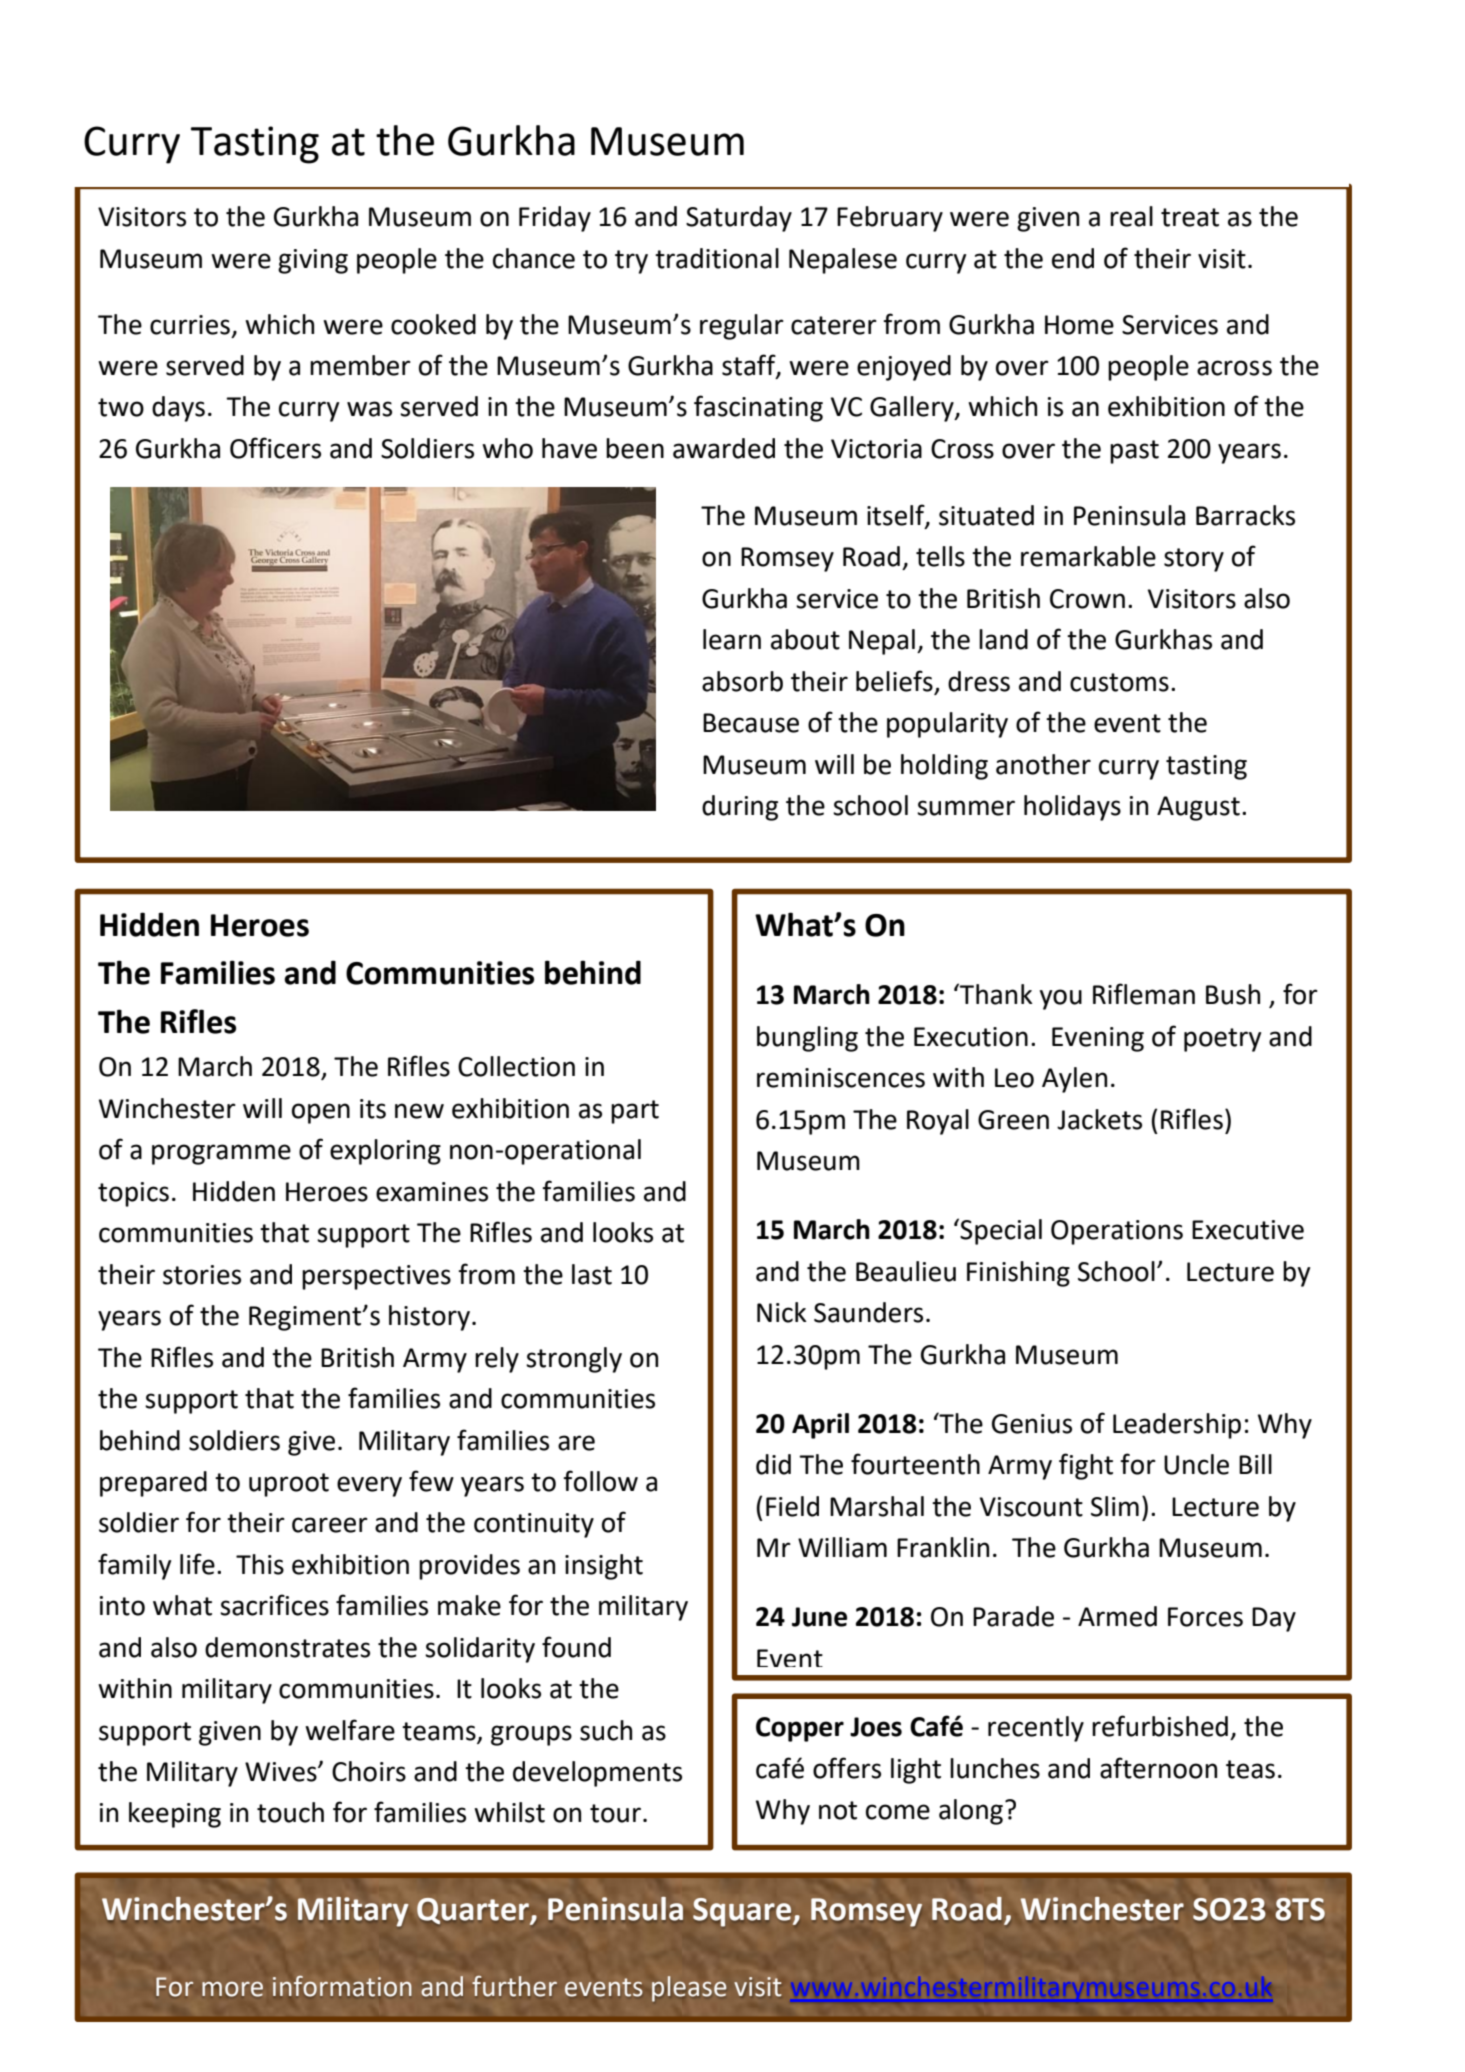 The height and width of the screenshot is (2072, 1465). I want to click on traditional, so click(717, 258).
